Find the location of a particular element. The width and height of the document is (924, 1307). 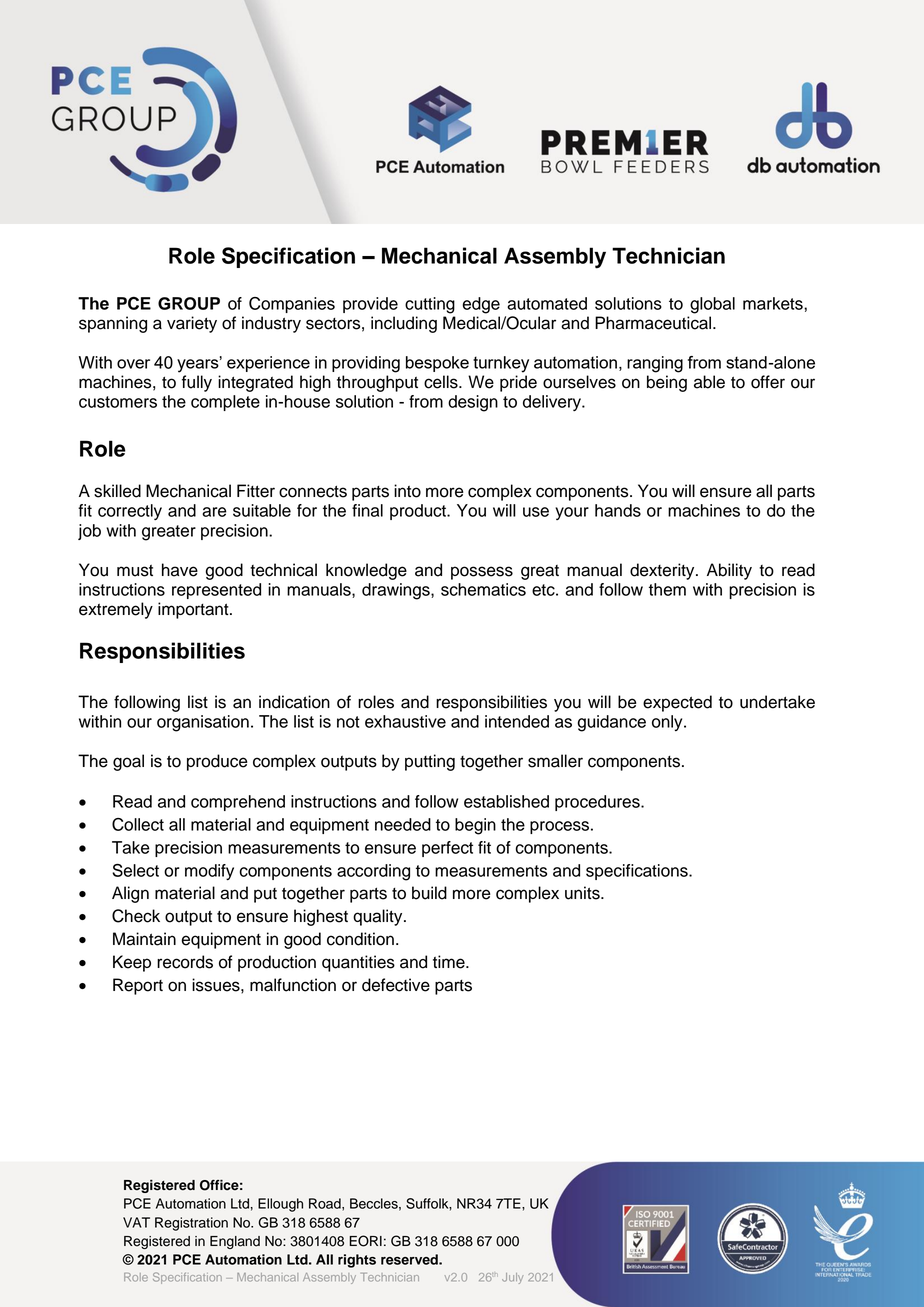

drawings is located at coordinates (397, 591).
